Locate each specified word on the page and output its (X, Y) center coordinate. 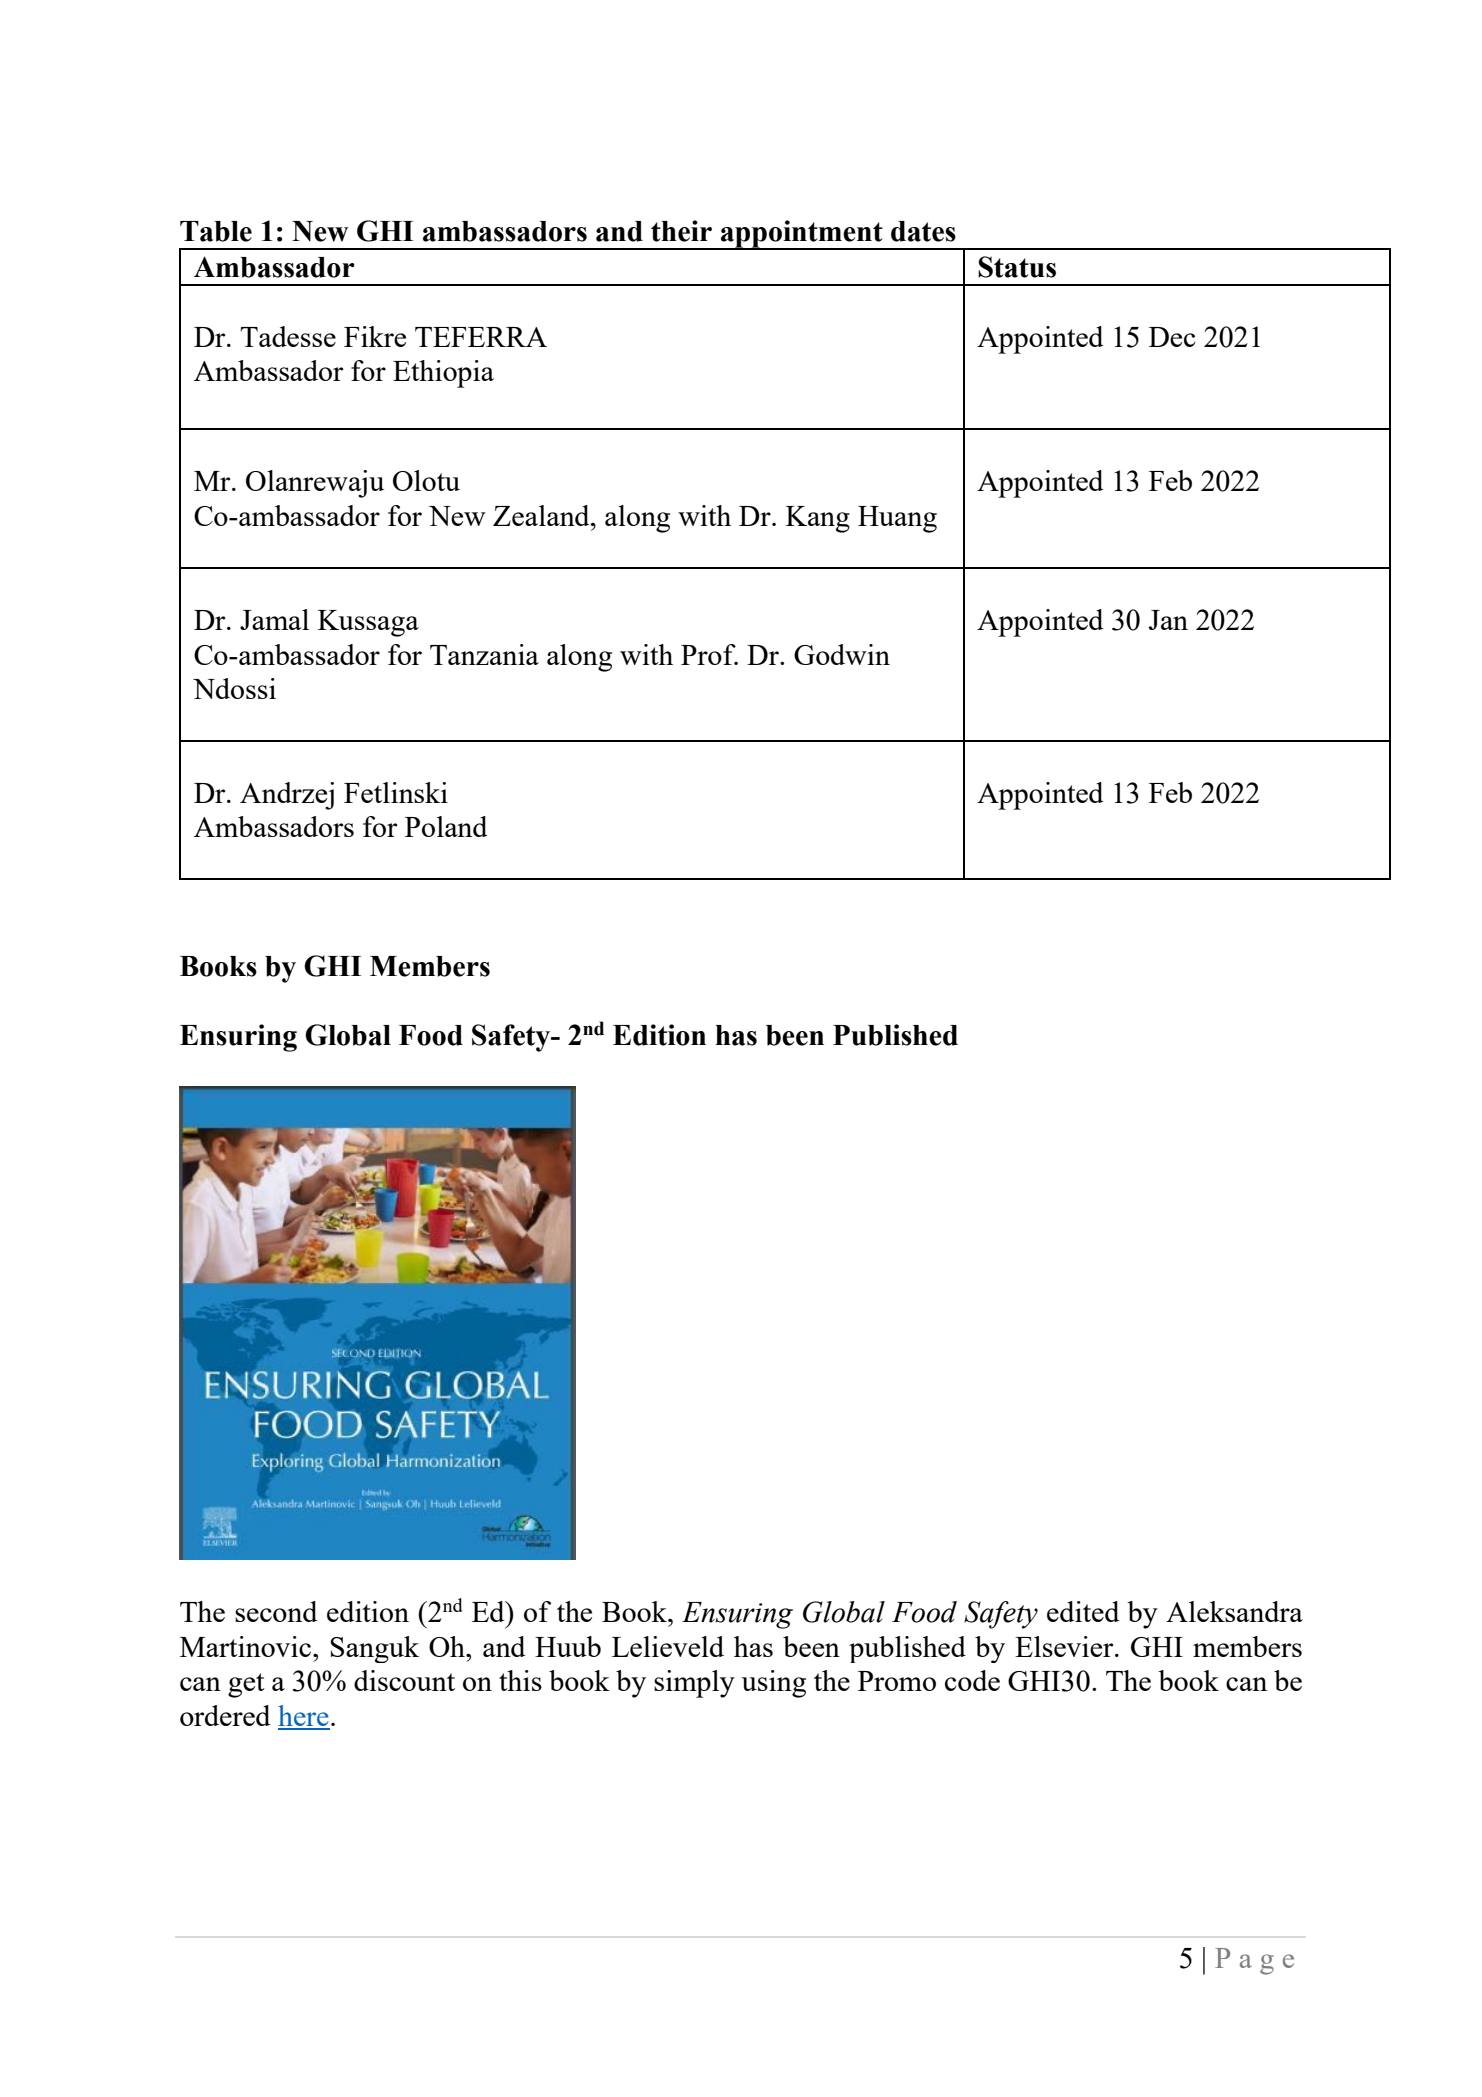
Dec (1172, 337)
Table (216, 231)
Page (1254, 1961)
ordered (225, 1715)
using (773, 1684)
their (681, 231)
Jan (1168, 620)
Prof (709, 654)
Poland (446, 826)
